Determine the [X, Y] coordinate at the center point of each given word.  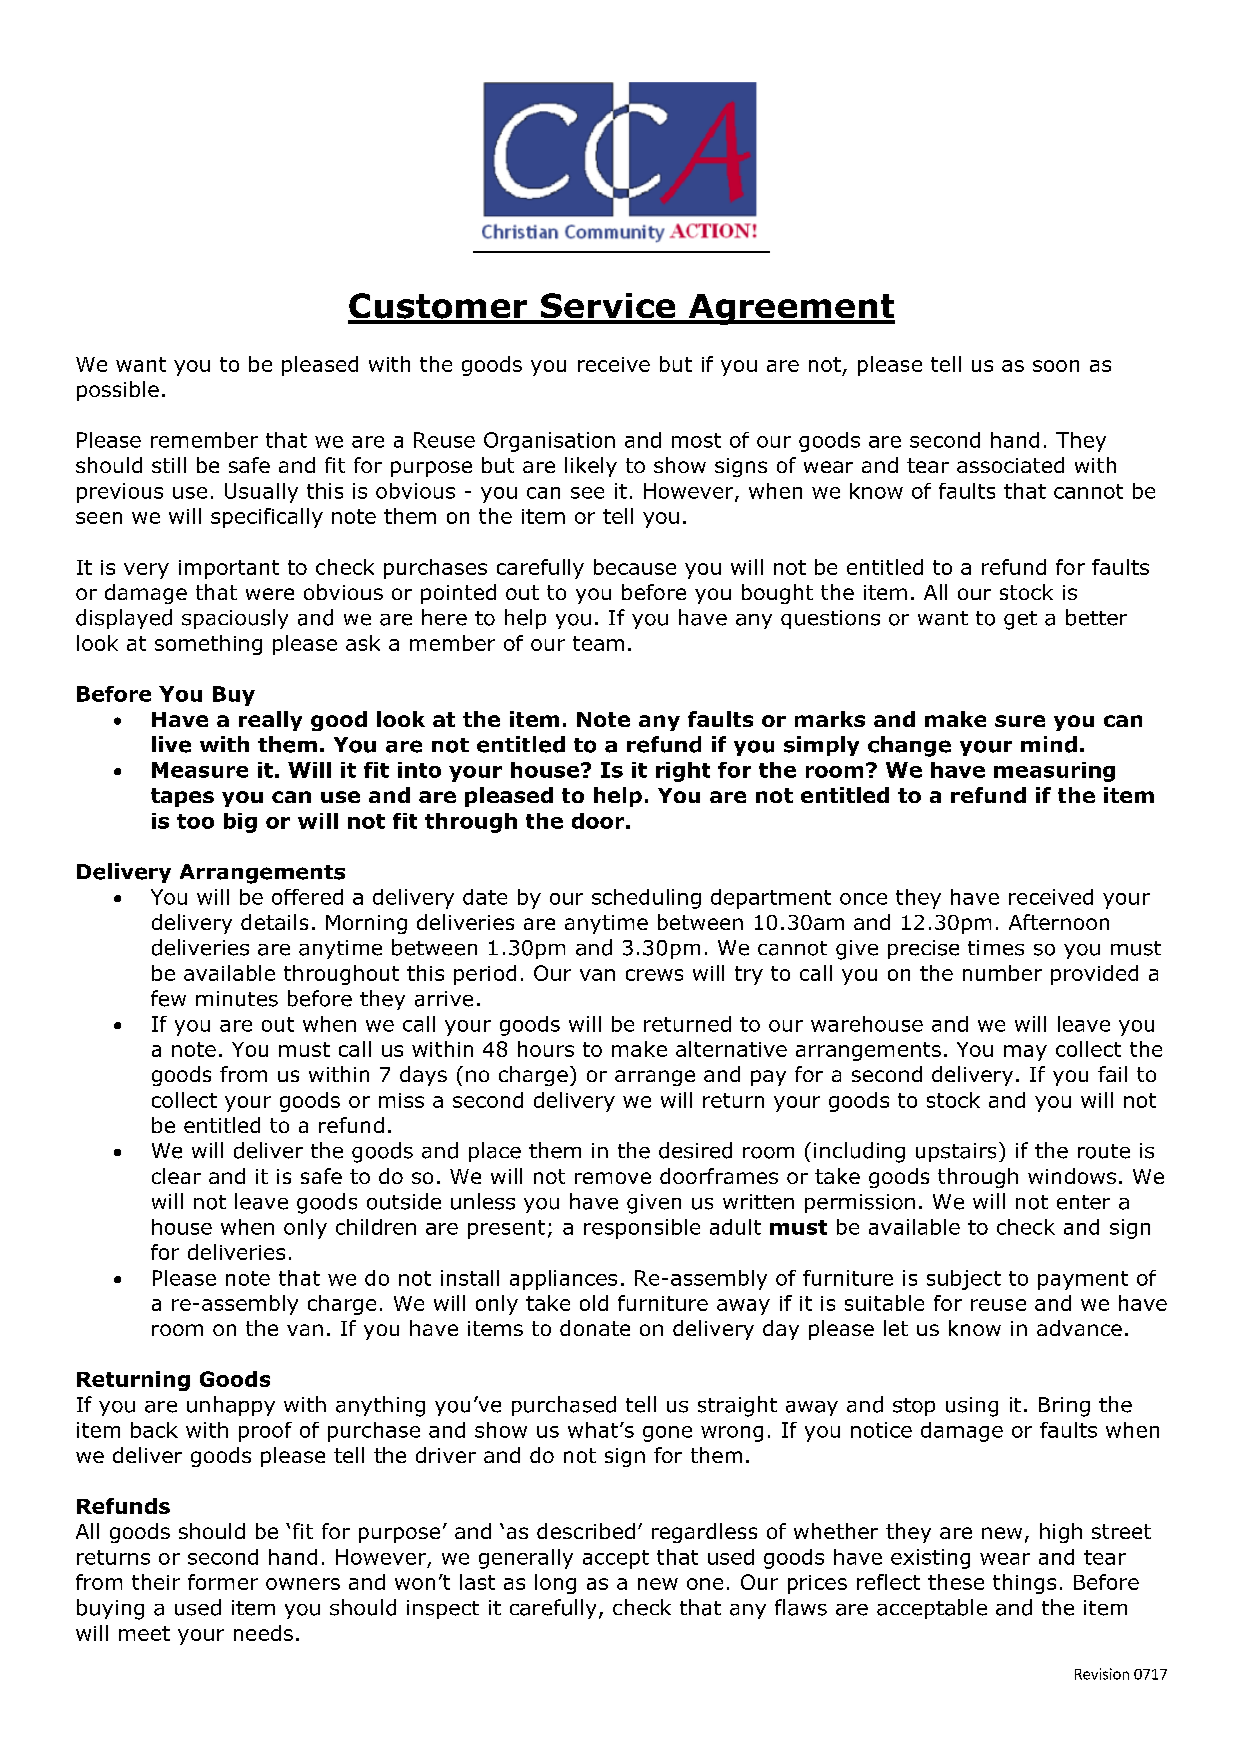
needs [263, 1633]
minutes [237, 999]
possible [118, 391]
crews [654, 975]
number [1002, 973]
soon [1056, 366]
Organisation [549, 442]
